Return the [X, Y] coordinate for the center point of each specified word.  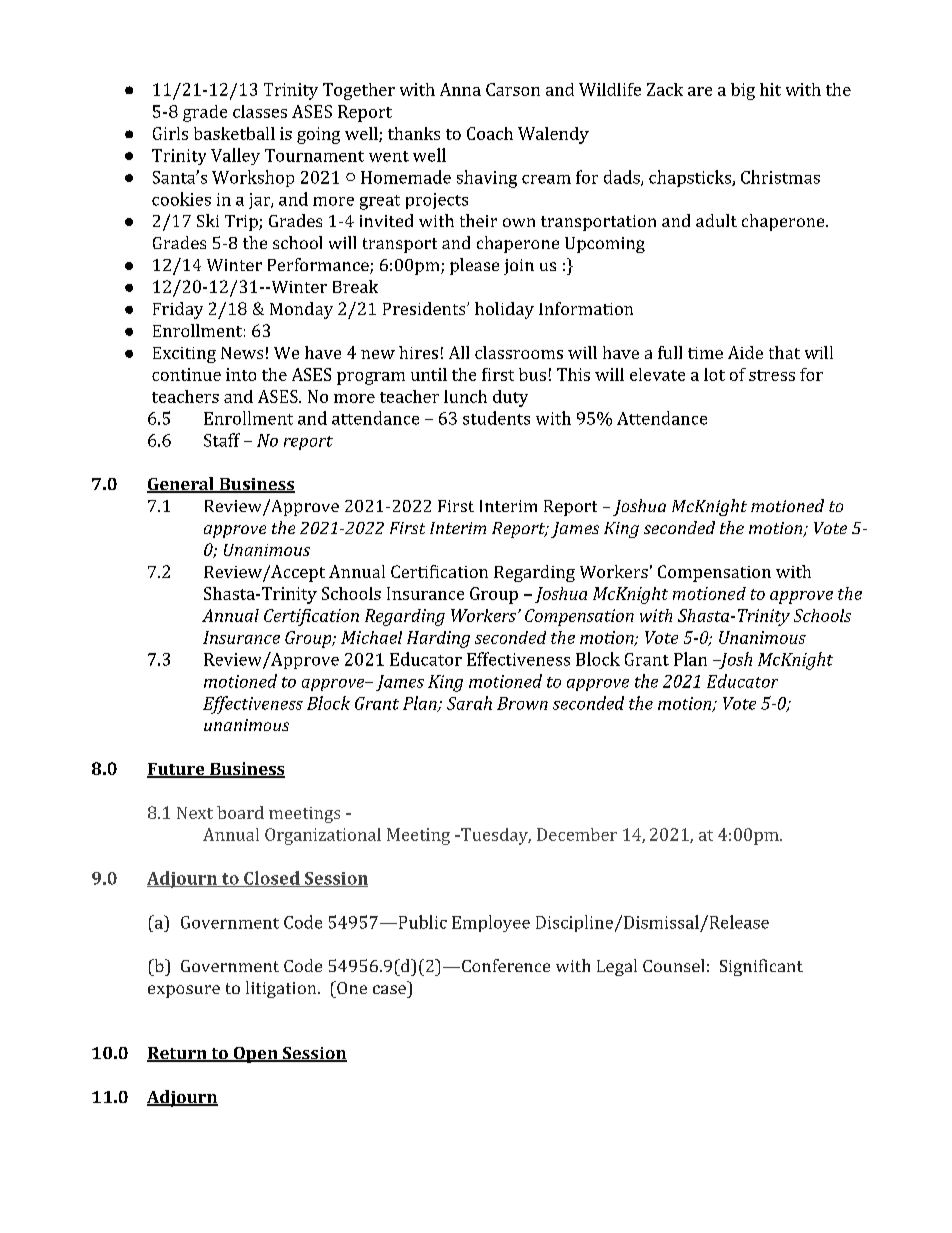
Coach [490, 133]
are [700, 91]
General [181, 485]
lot [714, 374]
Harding [438, 639]
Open [255, 1055]
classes [260, 111]
